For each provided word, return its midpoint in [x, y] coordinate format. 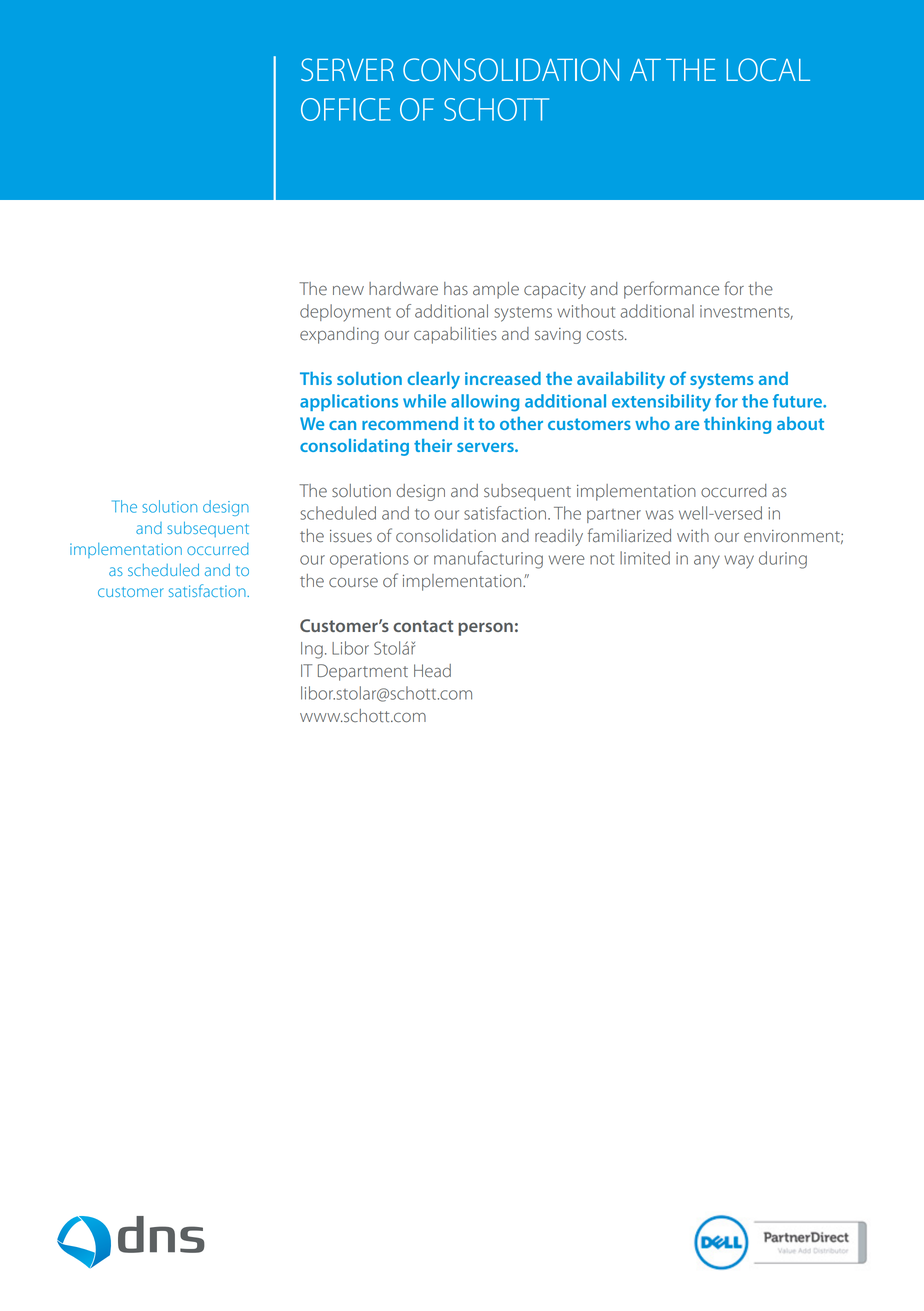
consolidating [354, 447]
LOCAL [768, 69]
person [485, 629]
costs [606, 335]
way [739, 562]
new [348, 291]
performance [671, 290]
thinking [737, 425]
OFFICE [346, 109]
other [521, 423]
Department [363, 672]
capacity [555, 291]
